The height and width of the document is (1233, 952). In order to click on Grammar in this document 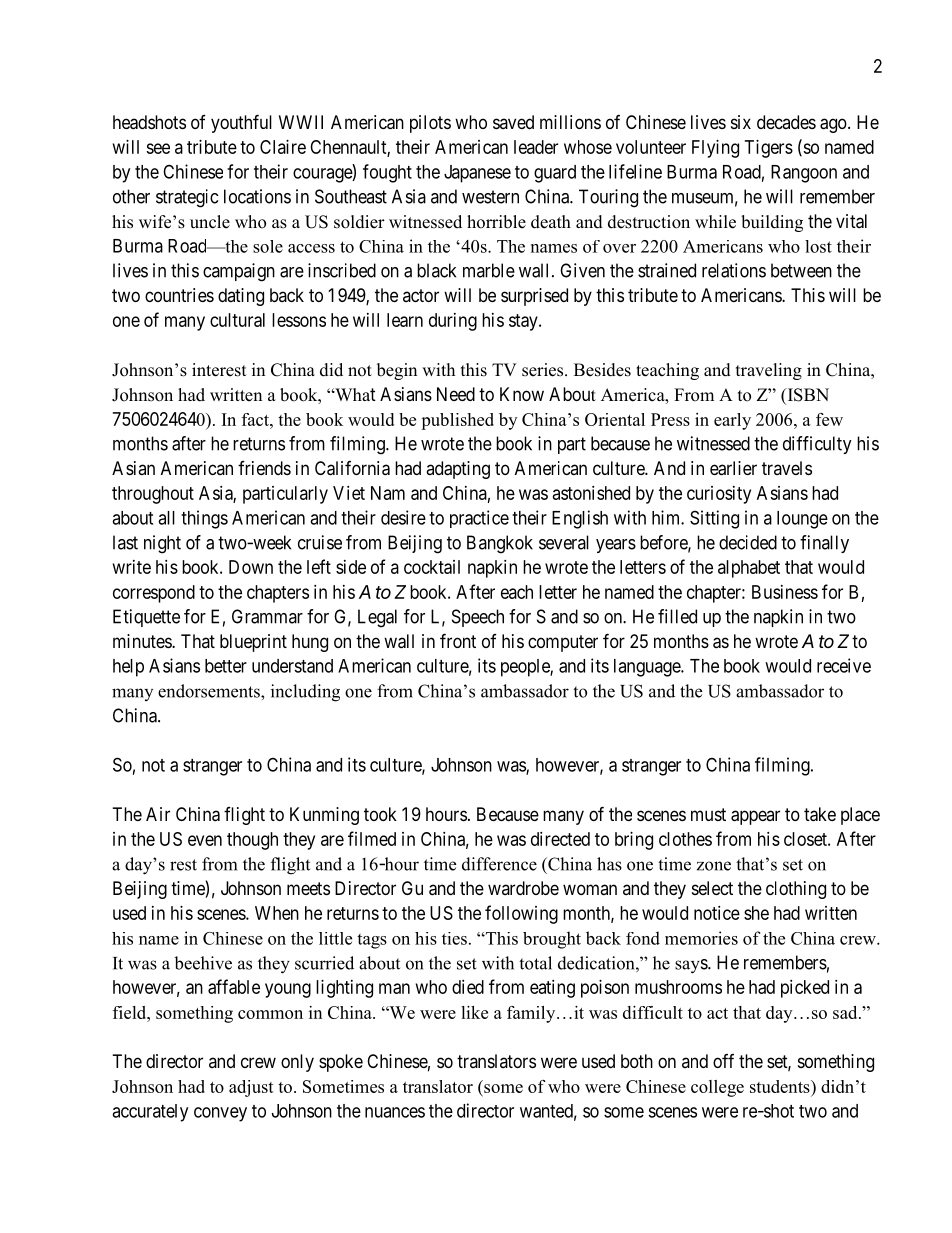, I will do `click(267, 616)`.
